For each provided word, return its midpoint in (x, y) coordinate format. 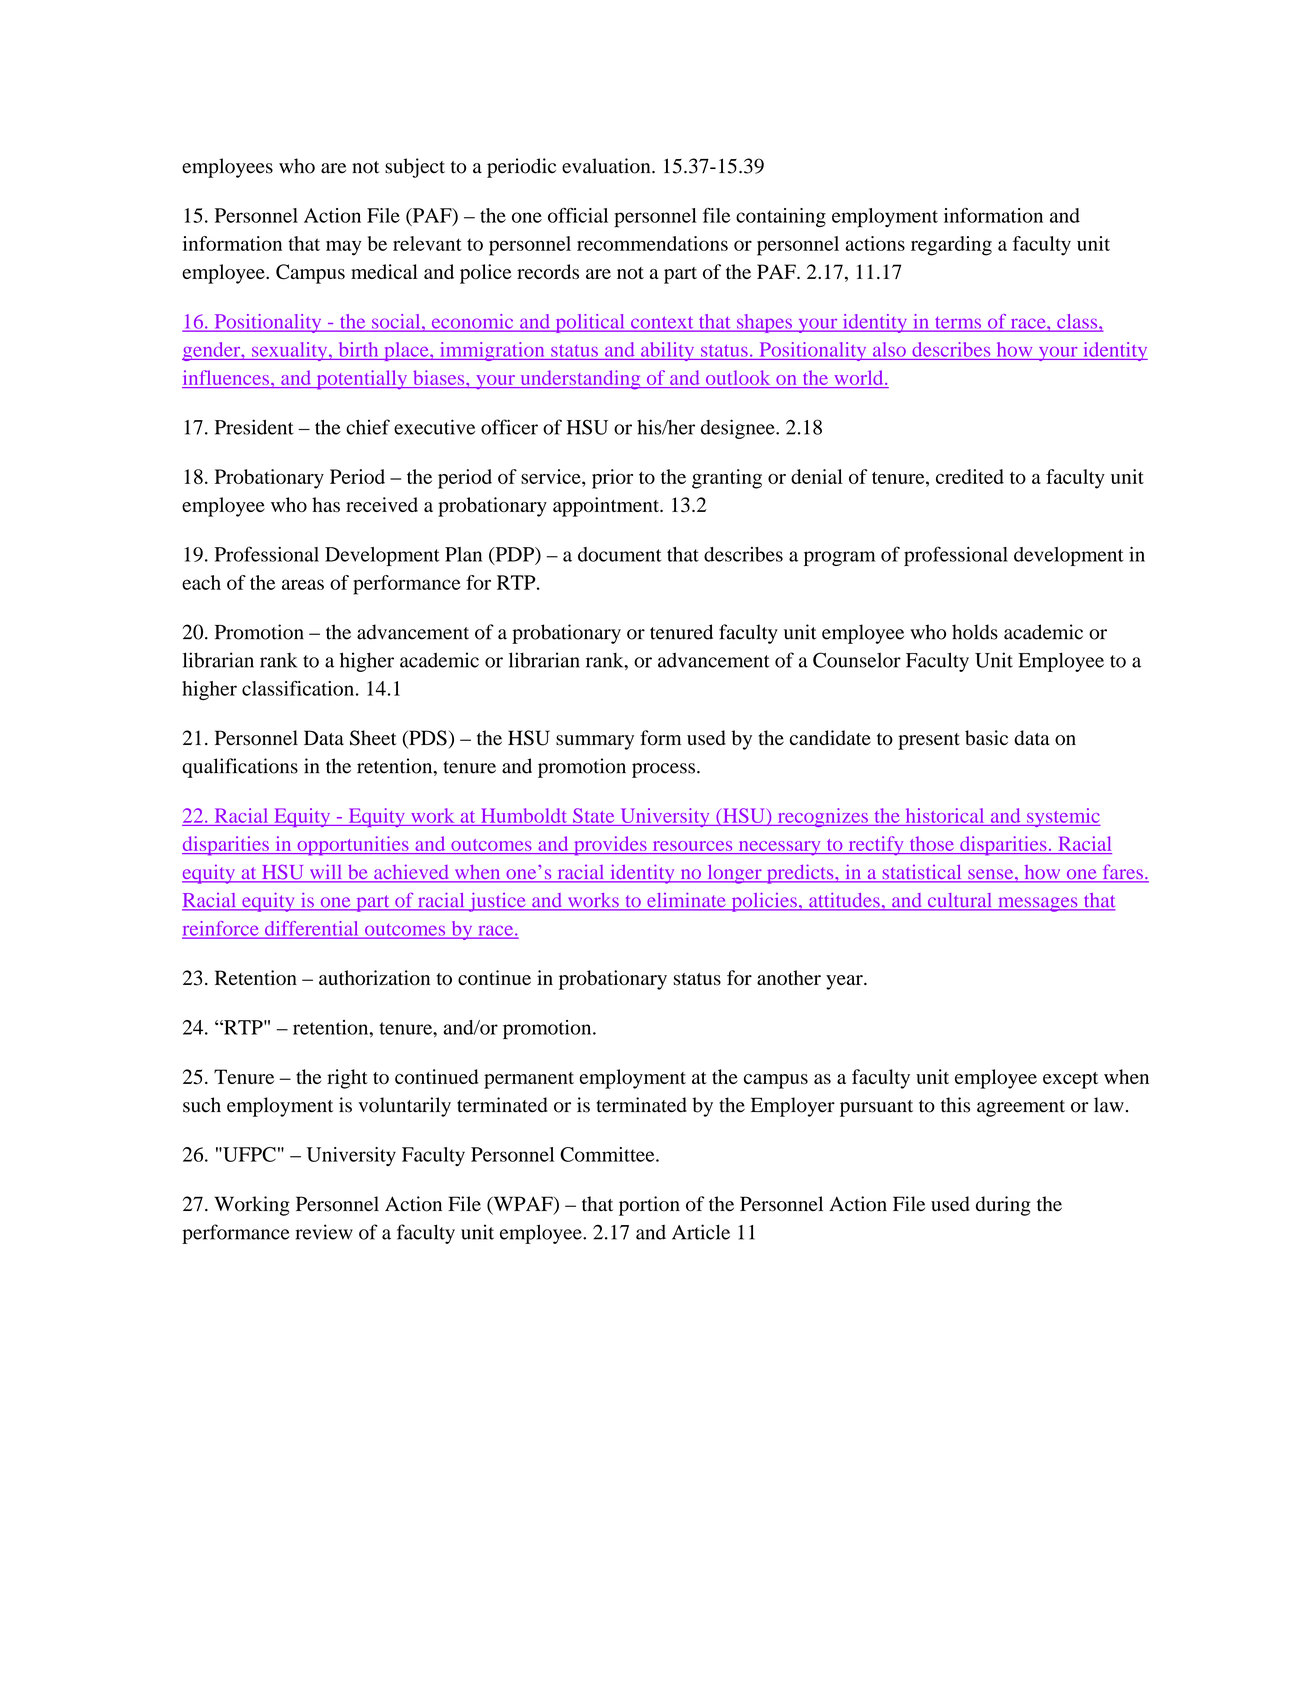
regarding (951, 246)
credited (970, 476)
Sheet (373, 738)
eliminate (686, 901)
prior (612, 479)
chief (368, 427)
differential (311, 929)
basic (986, 738)
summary (595, 742)
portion (649, 1206)
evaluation (607, 166)
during (1003, 1206)
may (344, 248)
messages (1038, 904)
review (324, 1232)
